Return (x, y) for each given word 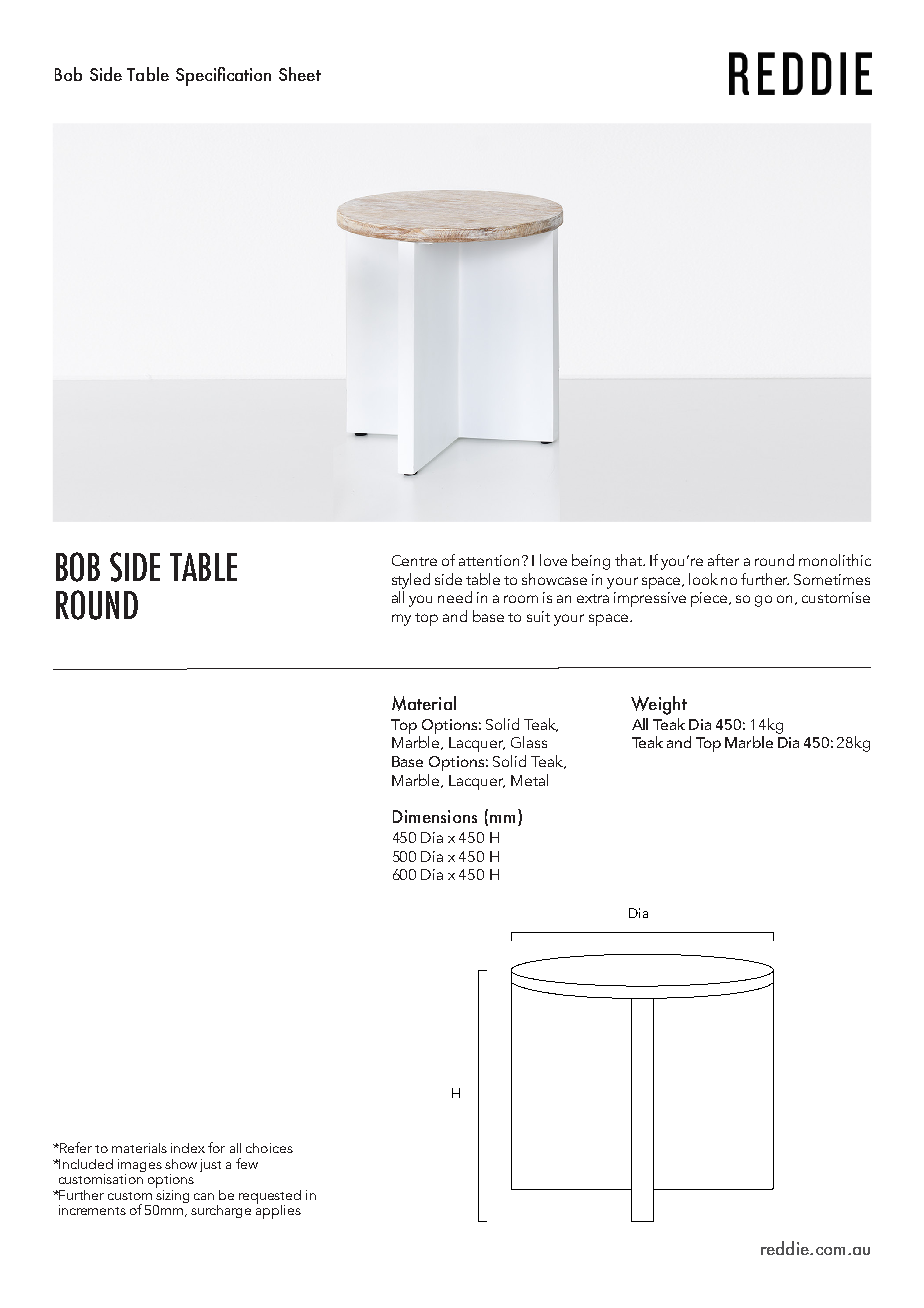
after (723, 560)
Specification (223, 76)
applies (278, 1210)
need (455, 597)
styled (411, 581)
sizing (172, 1195)
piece (710, 599)
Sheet (300, 74)
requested (270, 1198)
